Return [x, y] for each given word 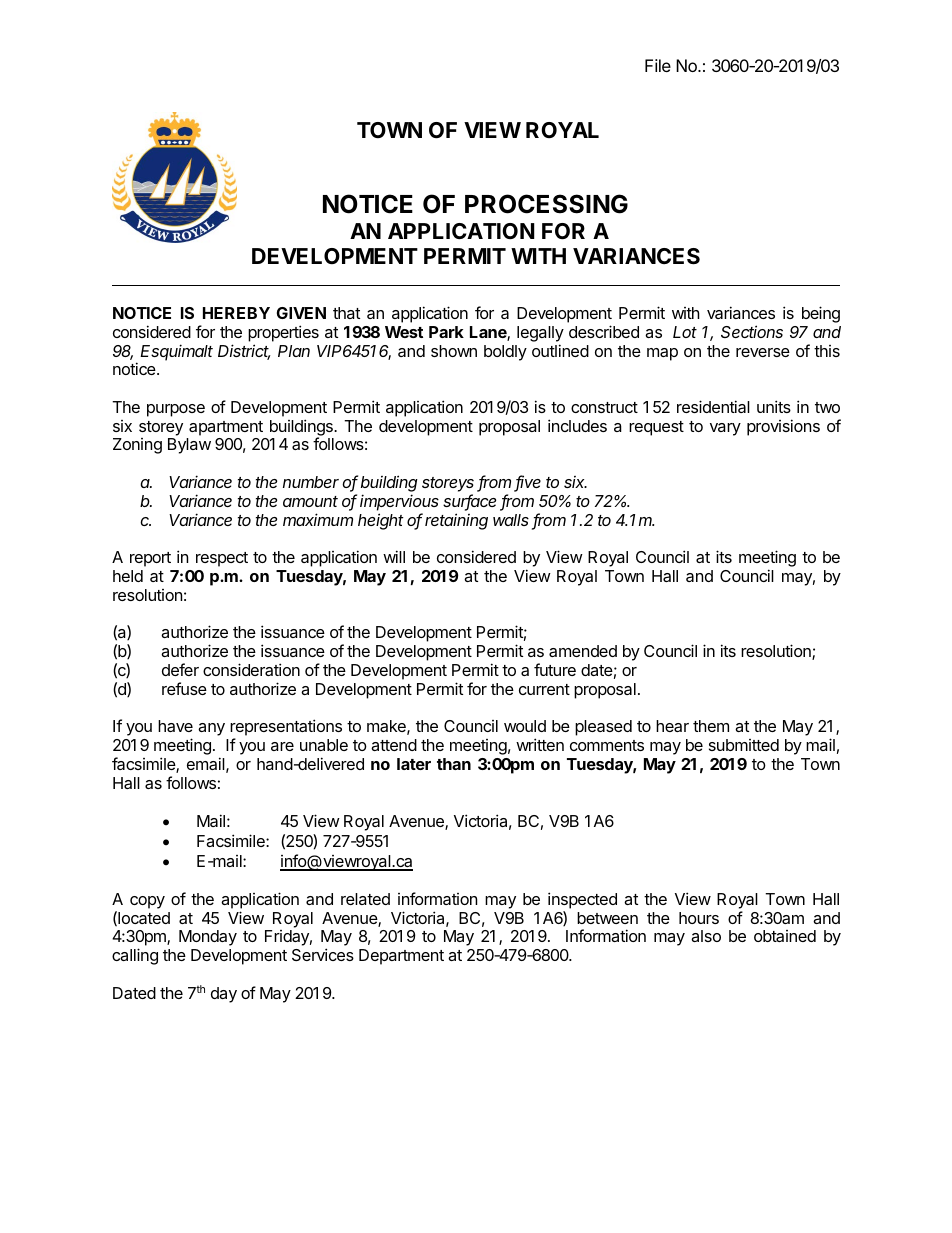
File [658, 65]
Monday [208, 938]
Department [401, 957]
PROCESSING [546, 204]
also [706, 936]
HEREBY [236, 313]
